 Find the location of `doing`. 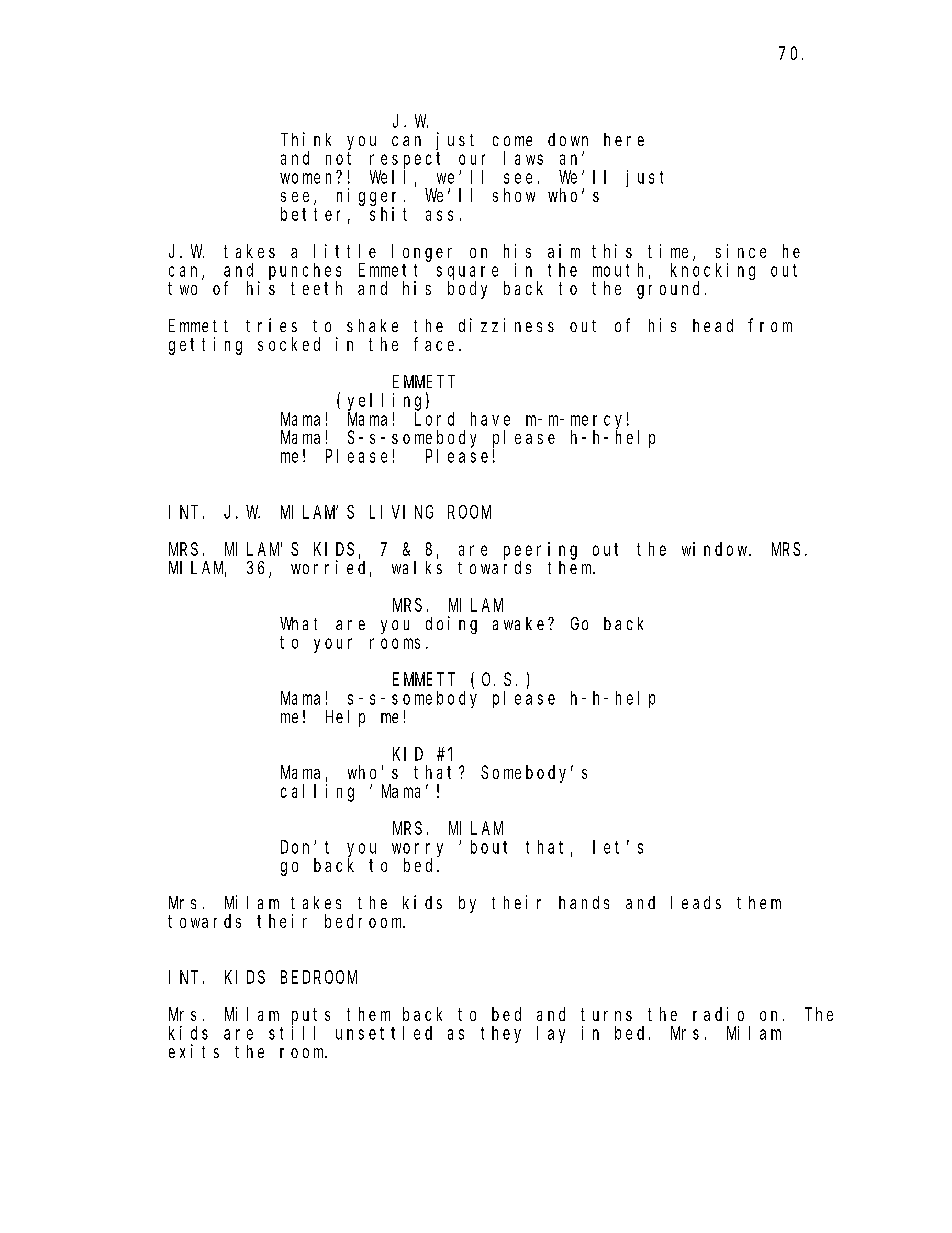

doing is located at coordinates (451, 625).
